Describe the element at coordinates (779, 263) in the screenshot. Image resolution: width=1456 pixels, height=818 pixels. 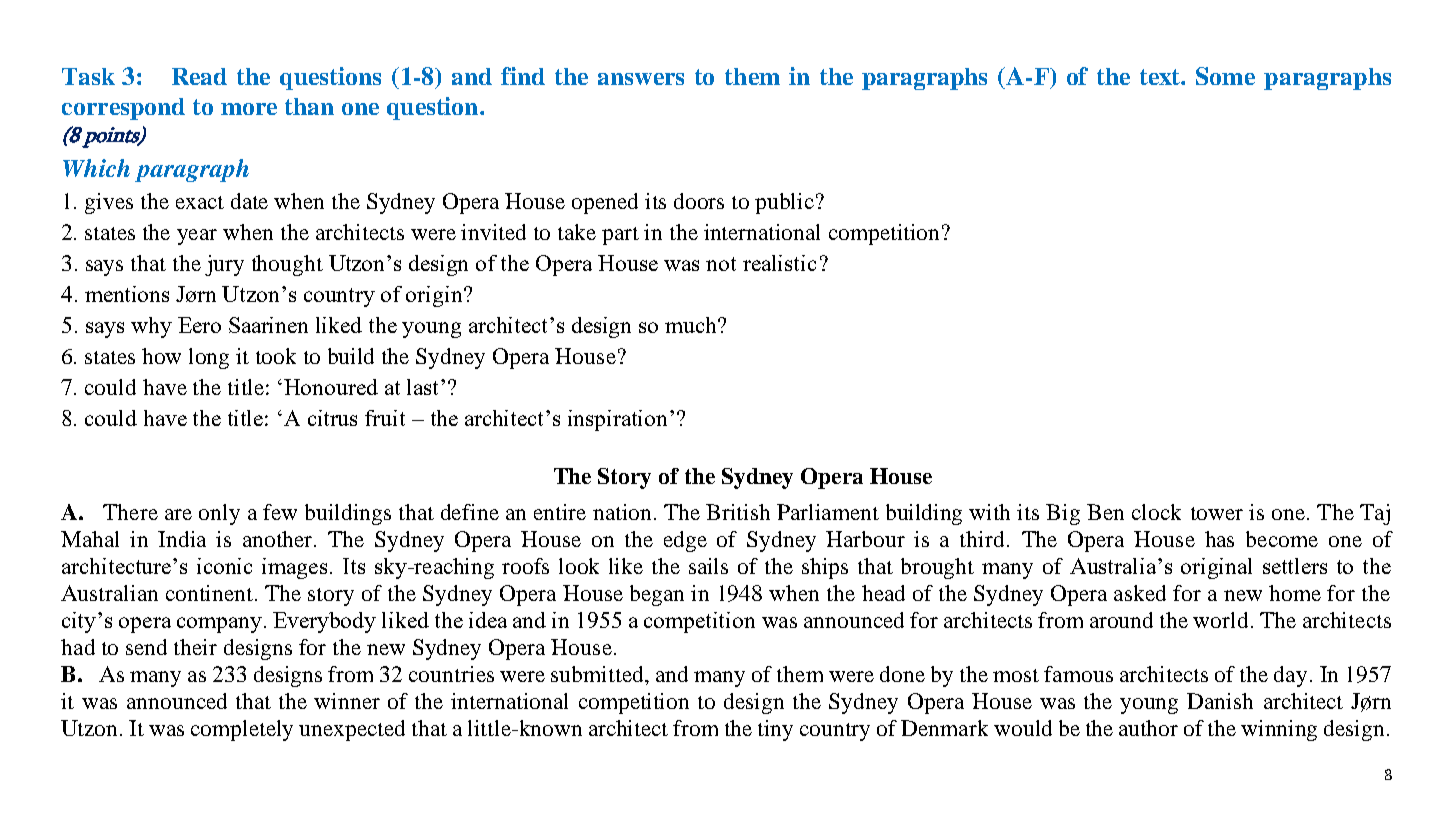
I see `realistic` at that location.
